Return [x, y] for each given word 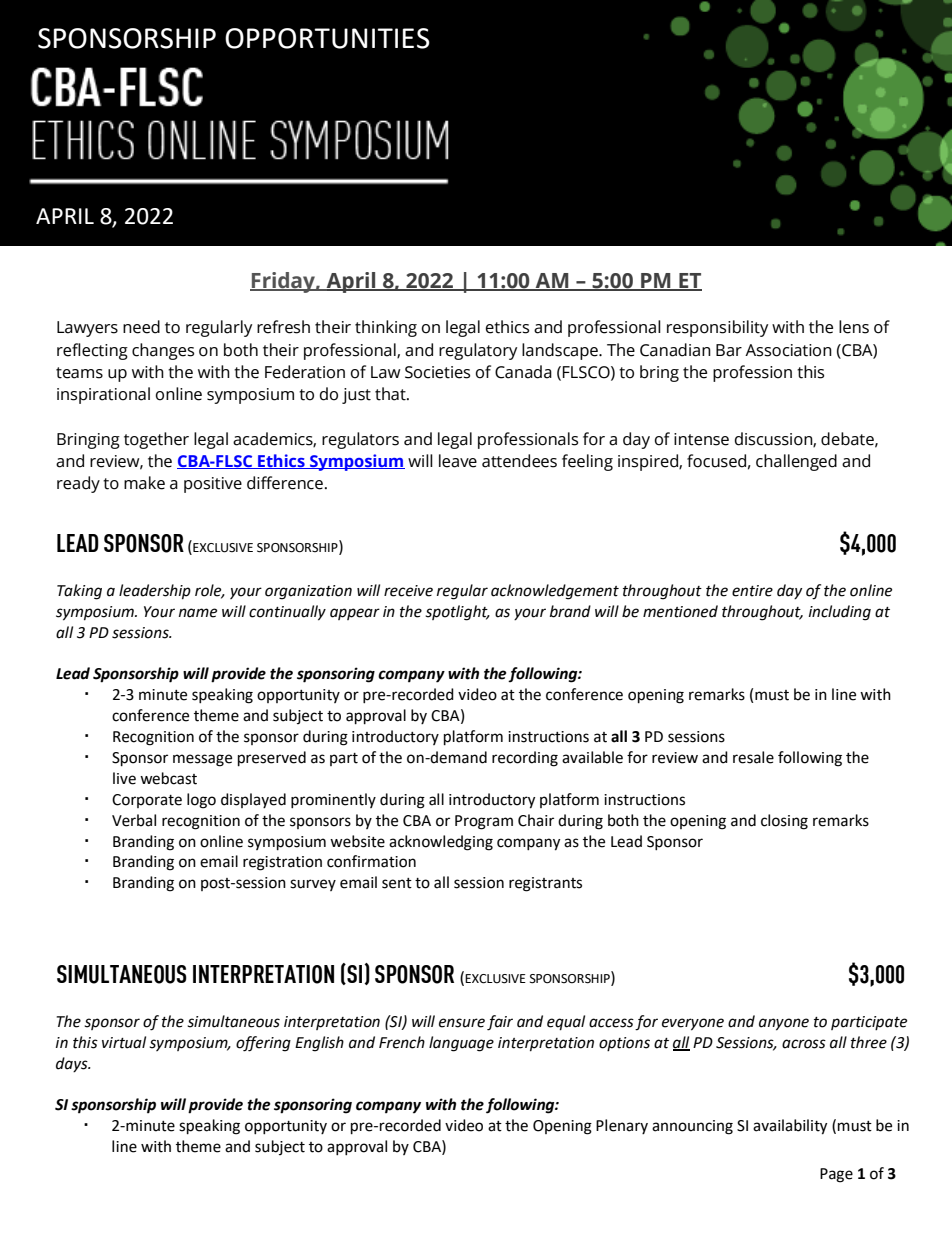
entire [752, 591]
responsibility [717, 328]
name [198, 613]
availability [790, 1127]
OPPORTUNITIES [327, 38]
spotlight [457, 613]
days [73, 1064]
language [461, 1044]
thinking [386, 328]
